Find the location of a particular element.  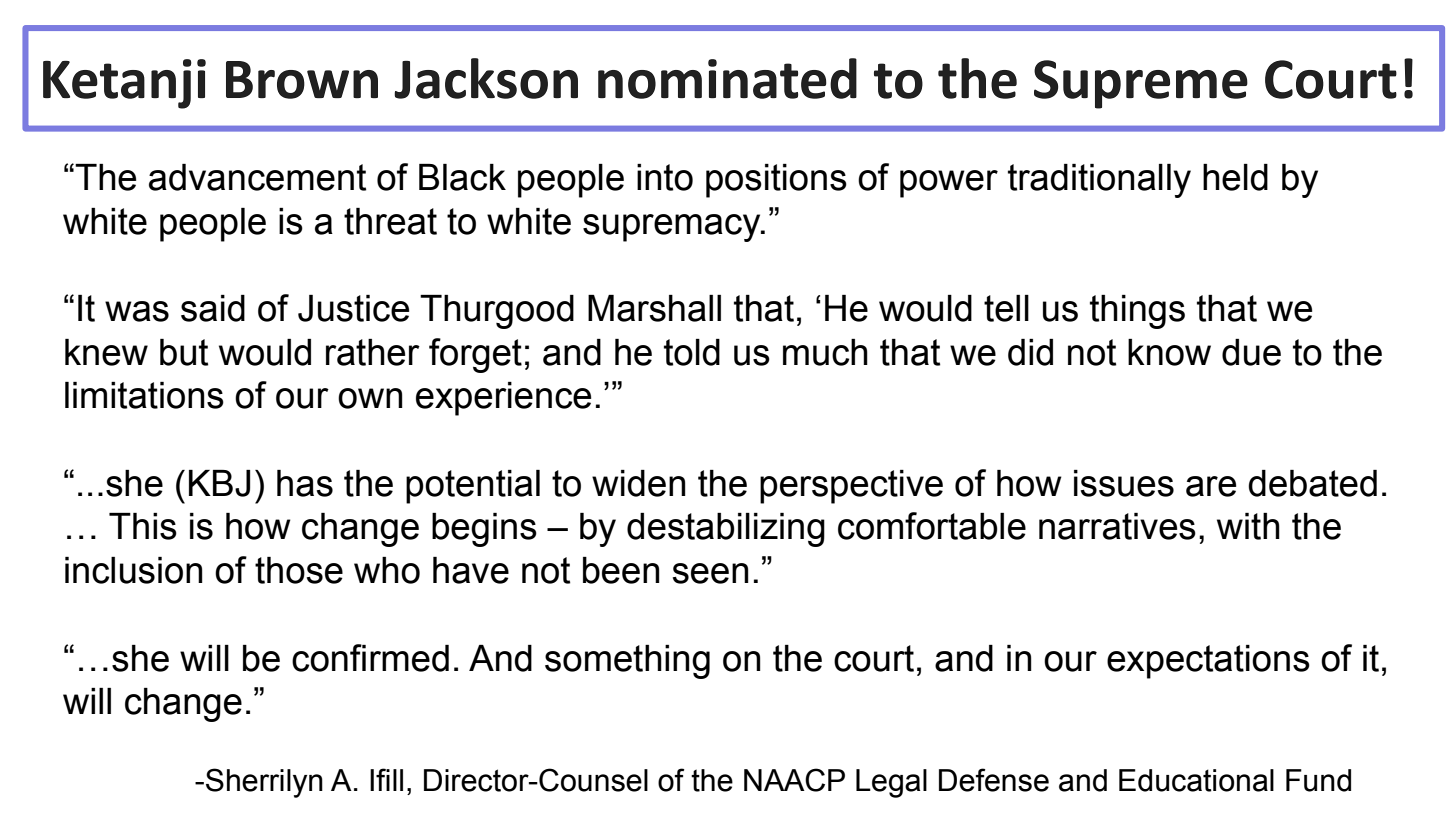

NAACP is located at coordinates (794, 780).
